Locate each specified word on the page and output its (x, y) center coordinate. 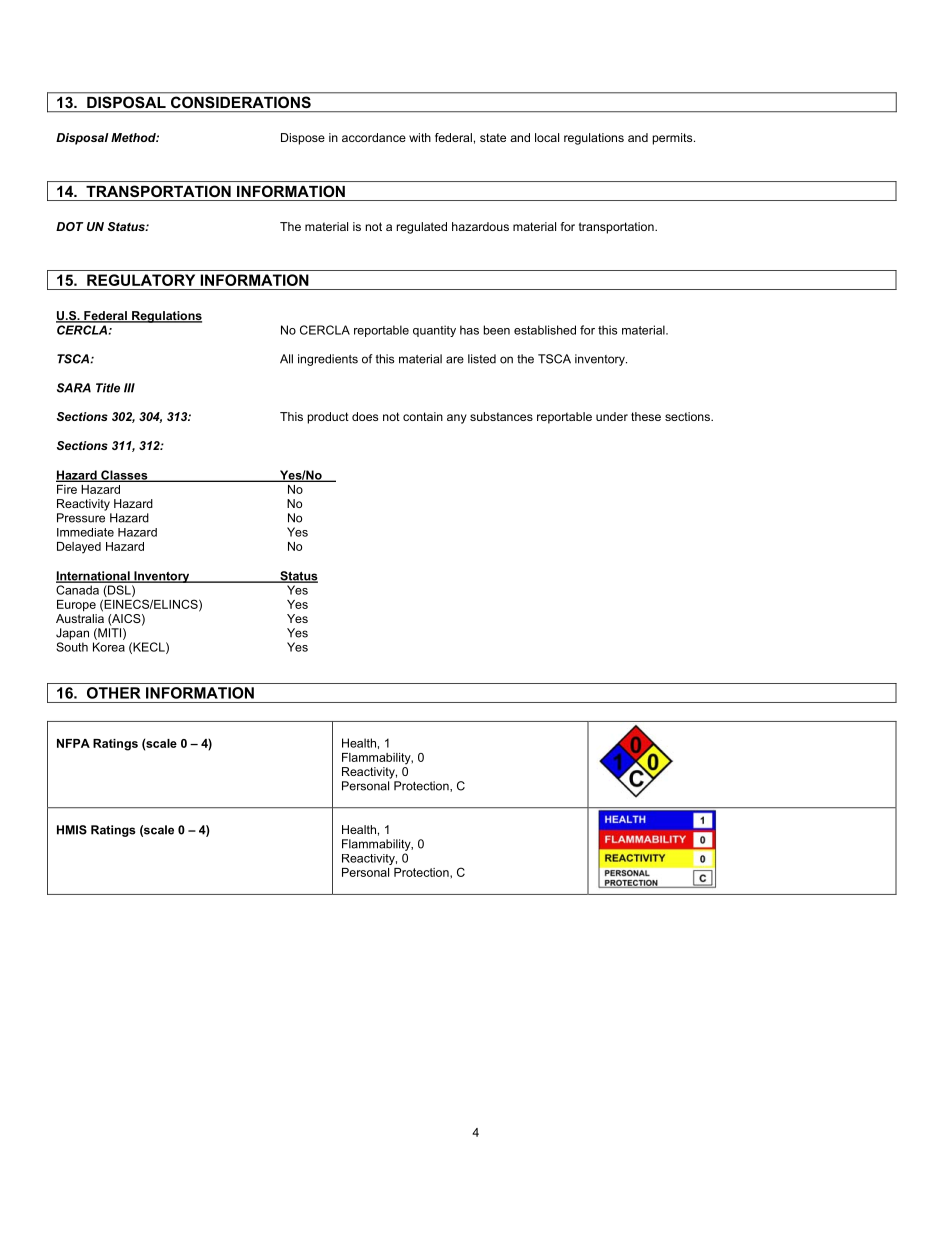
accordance (374, 137)
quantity (434, 331)
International (94, 577)
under (612, 416)
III (129, 388)
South (72, 647)
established (545, 330)
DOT (69, 226)
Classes (124, 476)
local (547, 137)
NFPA (73, 743)
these (646, 416)
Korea (109, 647)
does (365, 416)
